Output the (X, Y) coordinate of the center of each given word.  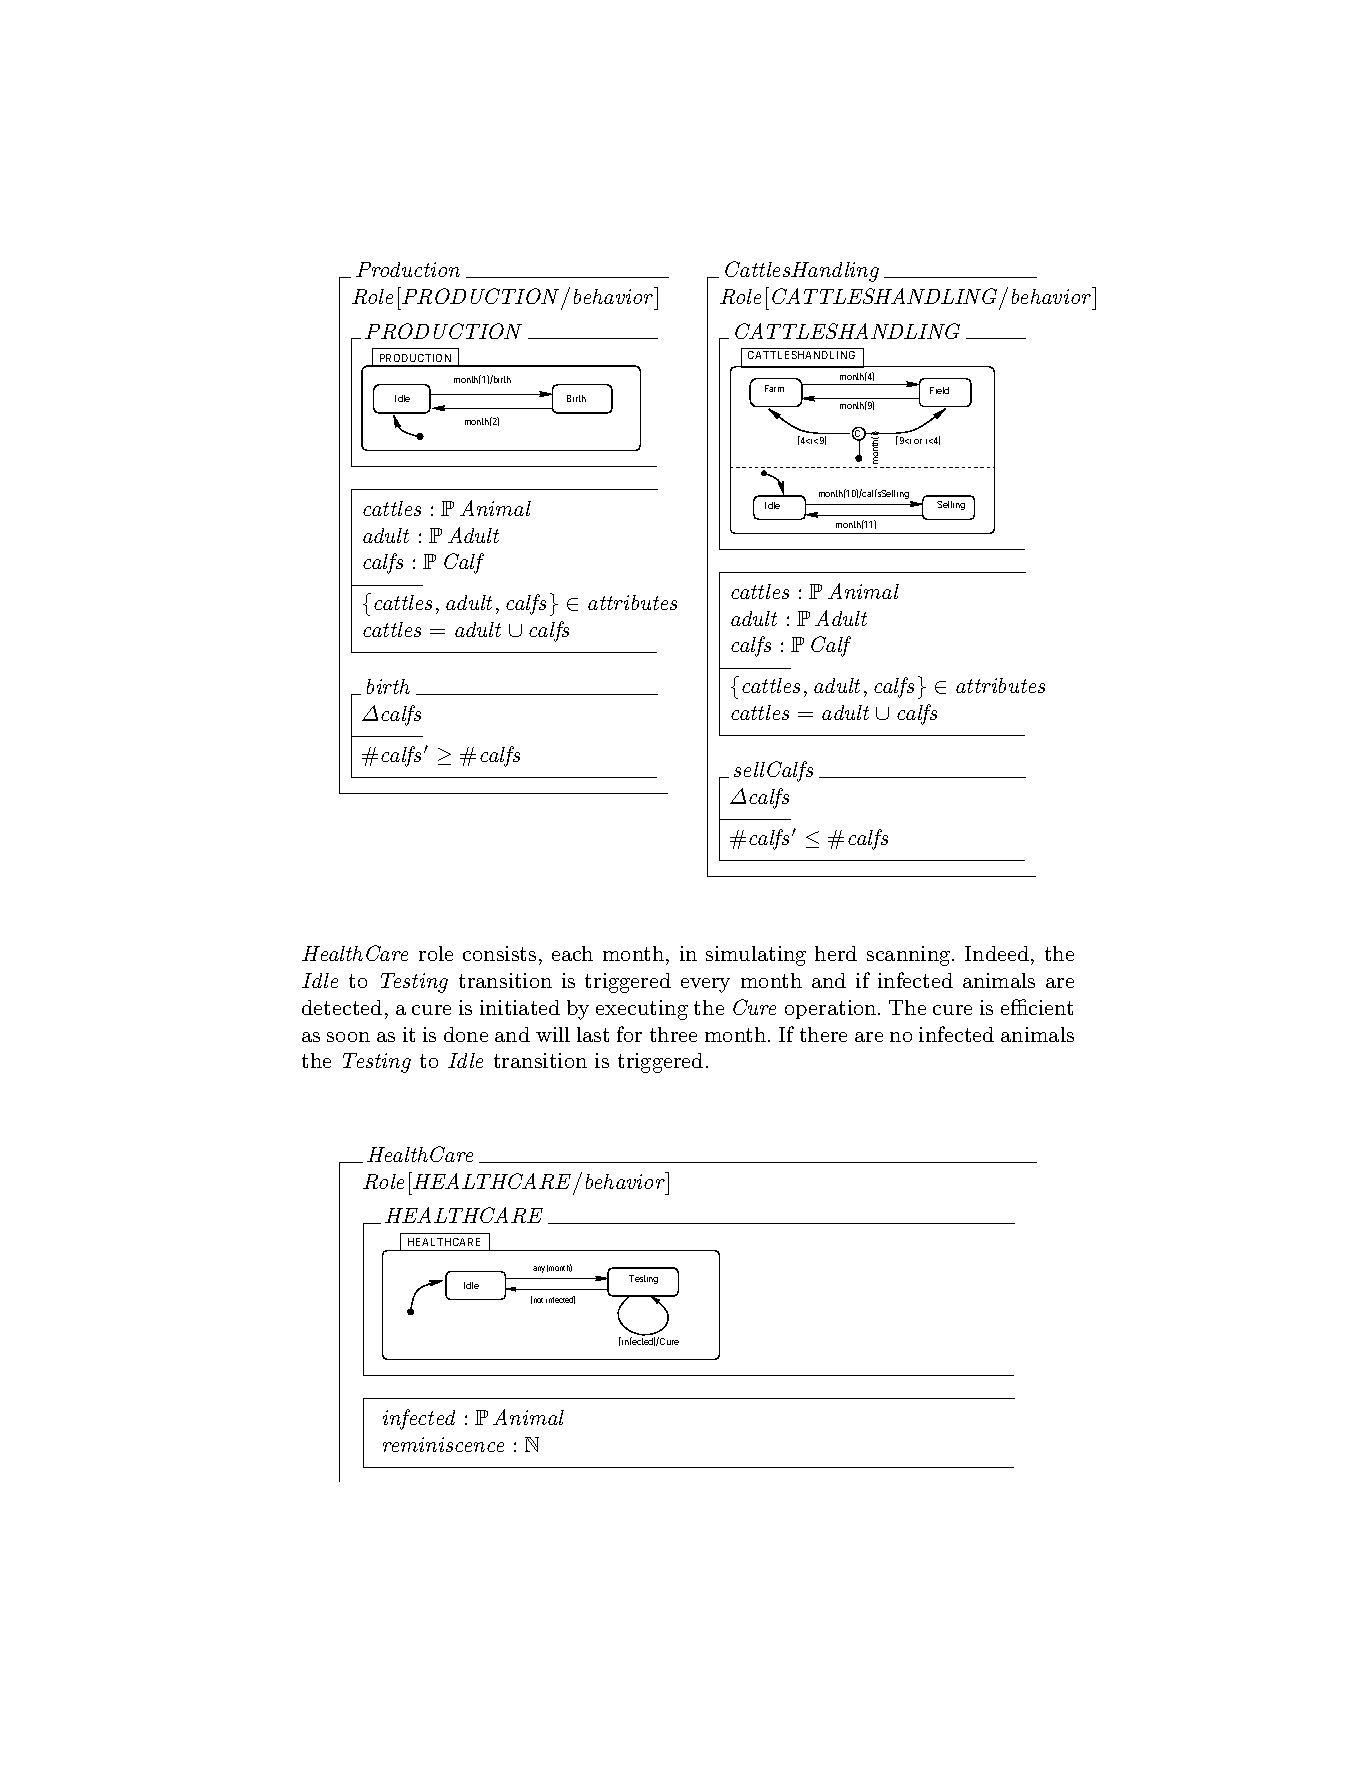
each (572, 953)
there (823, 1034)
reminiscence (443, 1444)
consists (499, 953)
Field (939, 390)
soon (348, 1037)
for (629, 1034)
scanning (910, 956)
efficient (1037, 1007)
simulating (756, 956)
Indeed (998, 955)
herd (836, 953)
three (673, 1034)
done (466, 1034)
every (705, 985)
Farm (774, 388)
